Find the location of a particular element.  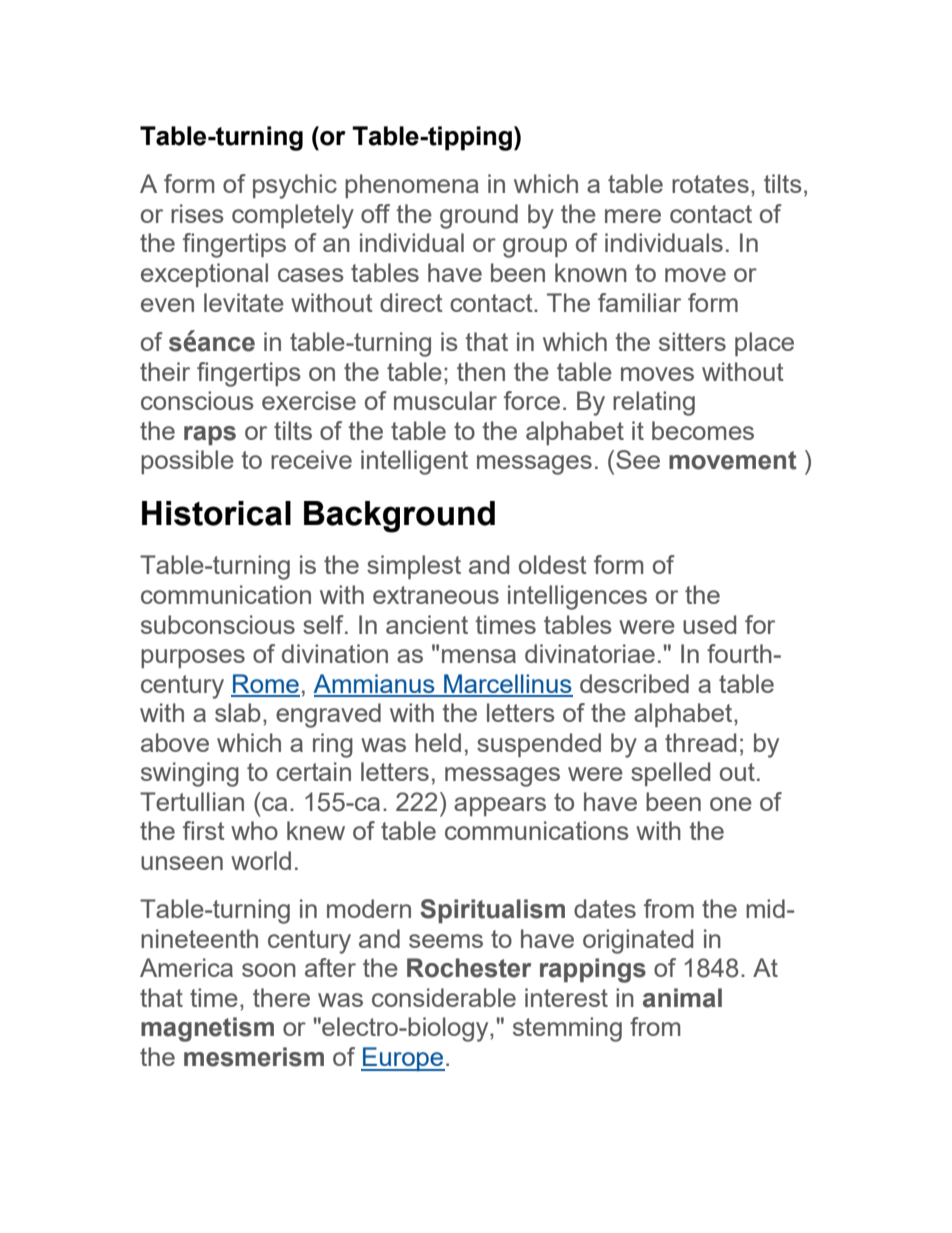

considerable is located at coordinates (444, 997).
